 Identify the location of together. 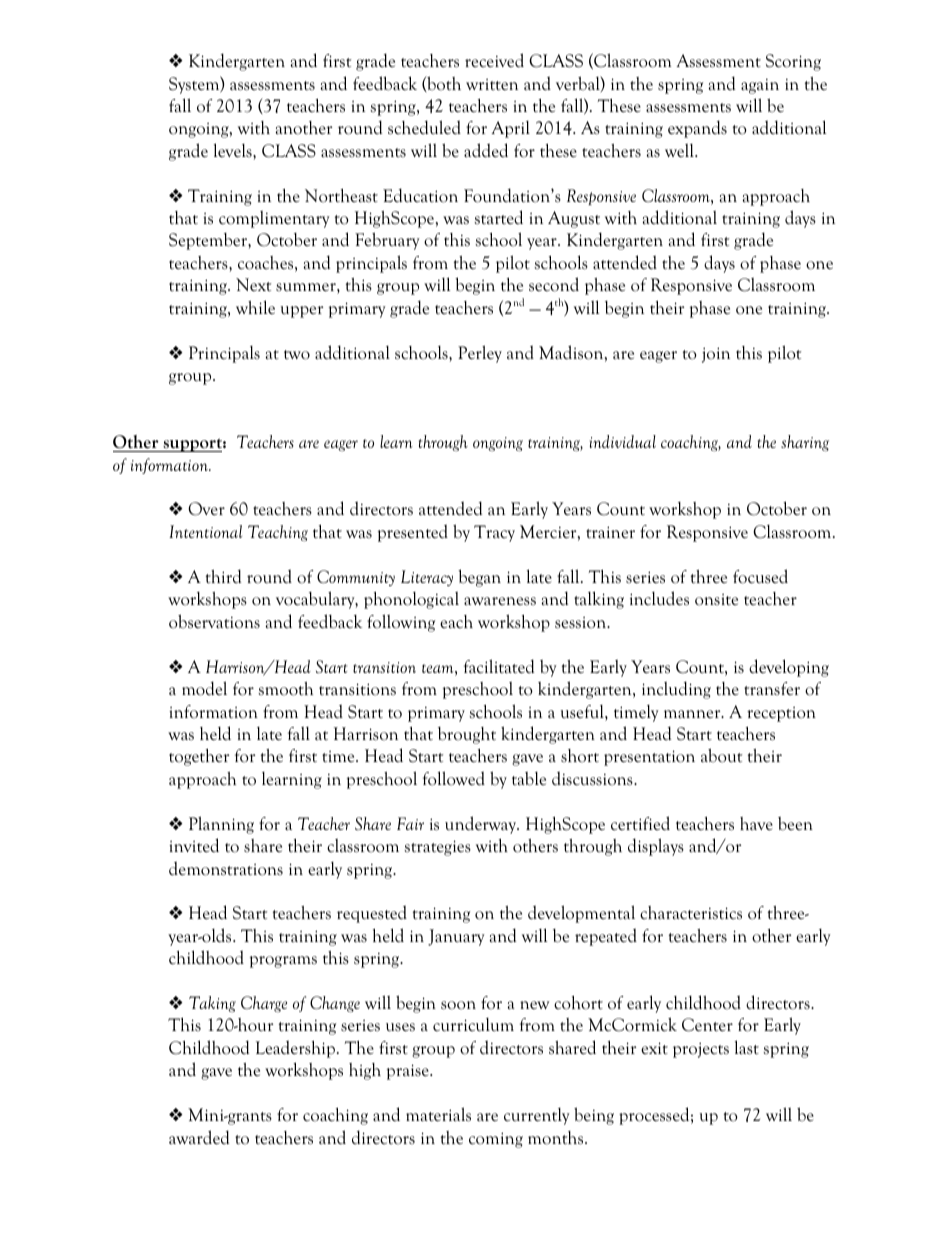
(199, 757).
